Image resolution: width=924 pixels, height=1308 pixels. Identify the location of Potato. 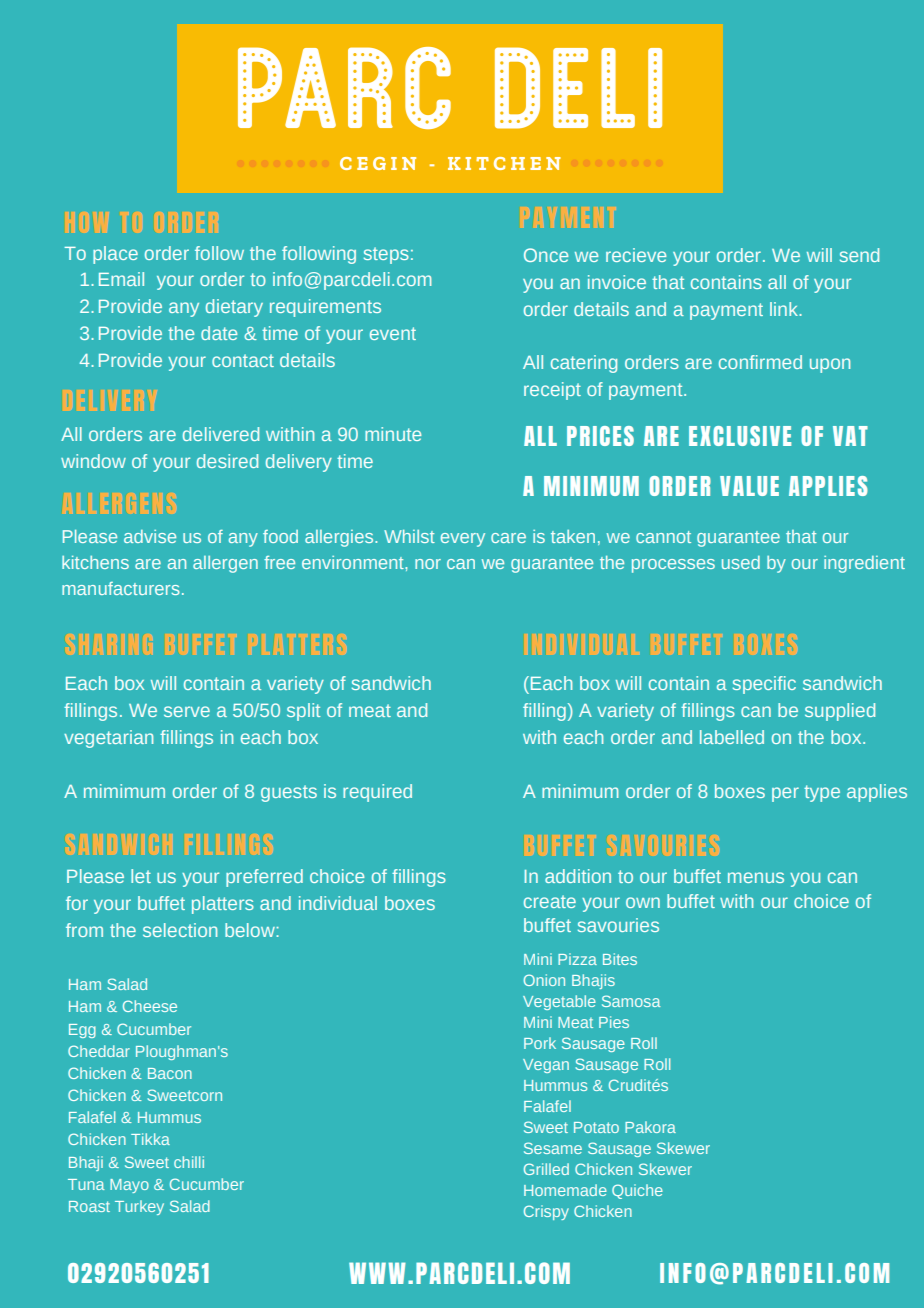
(596, 1127).
